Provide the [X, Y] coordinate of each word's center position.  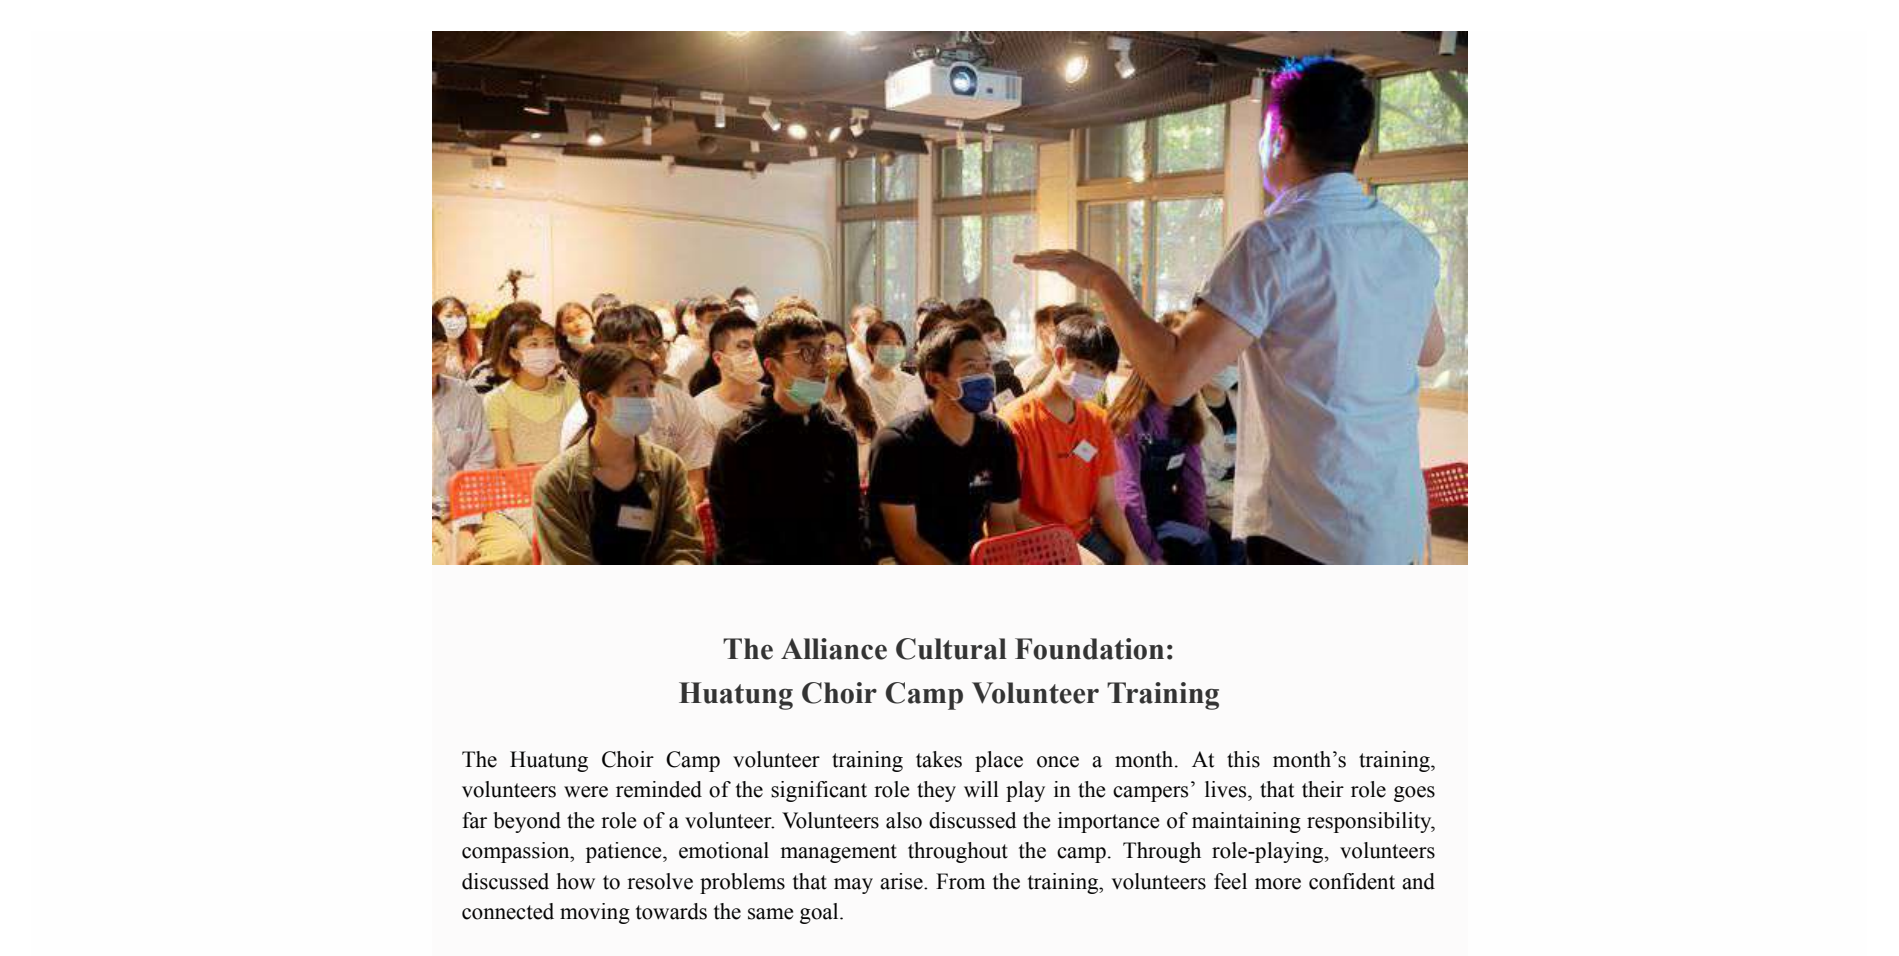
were [586, 792]
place [999, 761]
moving [595, 913]
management [838, 853]
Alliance [834, 649]
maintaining [1246, 822]
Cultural [951, 649]
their [1323, 789]
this [1243, 759]
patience [625, 852]
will [981, 789]
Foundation [1089, 649]
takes [939, 759]
